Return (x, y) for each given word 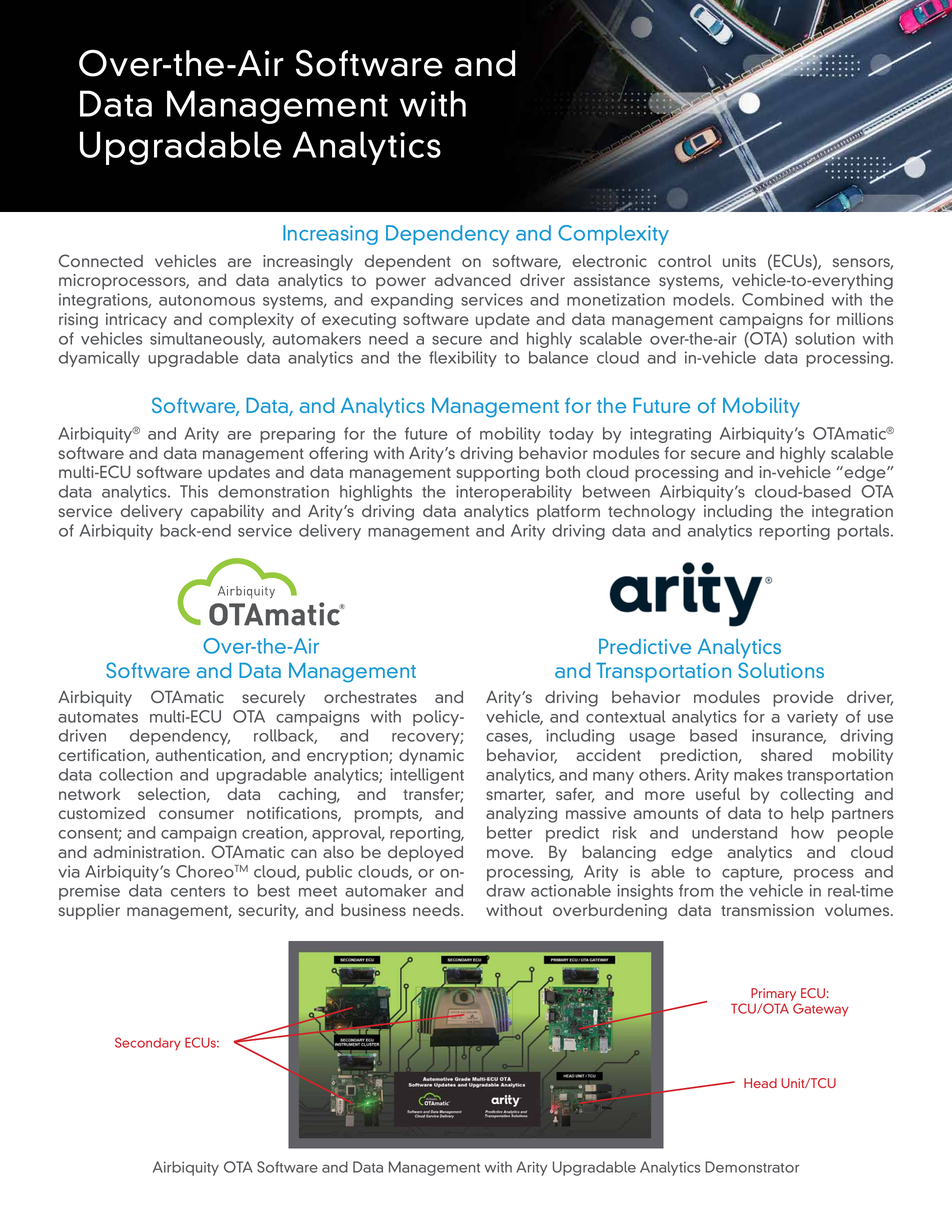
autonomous (207, 300)
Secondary (148, 1043)
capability (227, 512)
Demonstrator (752, 1167)
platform (568, 513)
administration (146, 851)
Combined (783, 299)
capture (752, 874)
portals (865, 532)
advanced (473, 279)
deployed (425, 853)
